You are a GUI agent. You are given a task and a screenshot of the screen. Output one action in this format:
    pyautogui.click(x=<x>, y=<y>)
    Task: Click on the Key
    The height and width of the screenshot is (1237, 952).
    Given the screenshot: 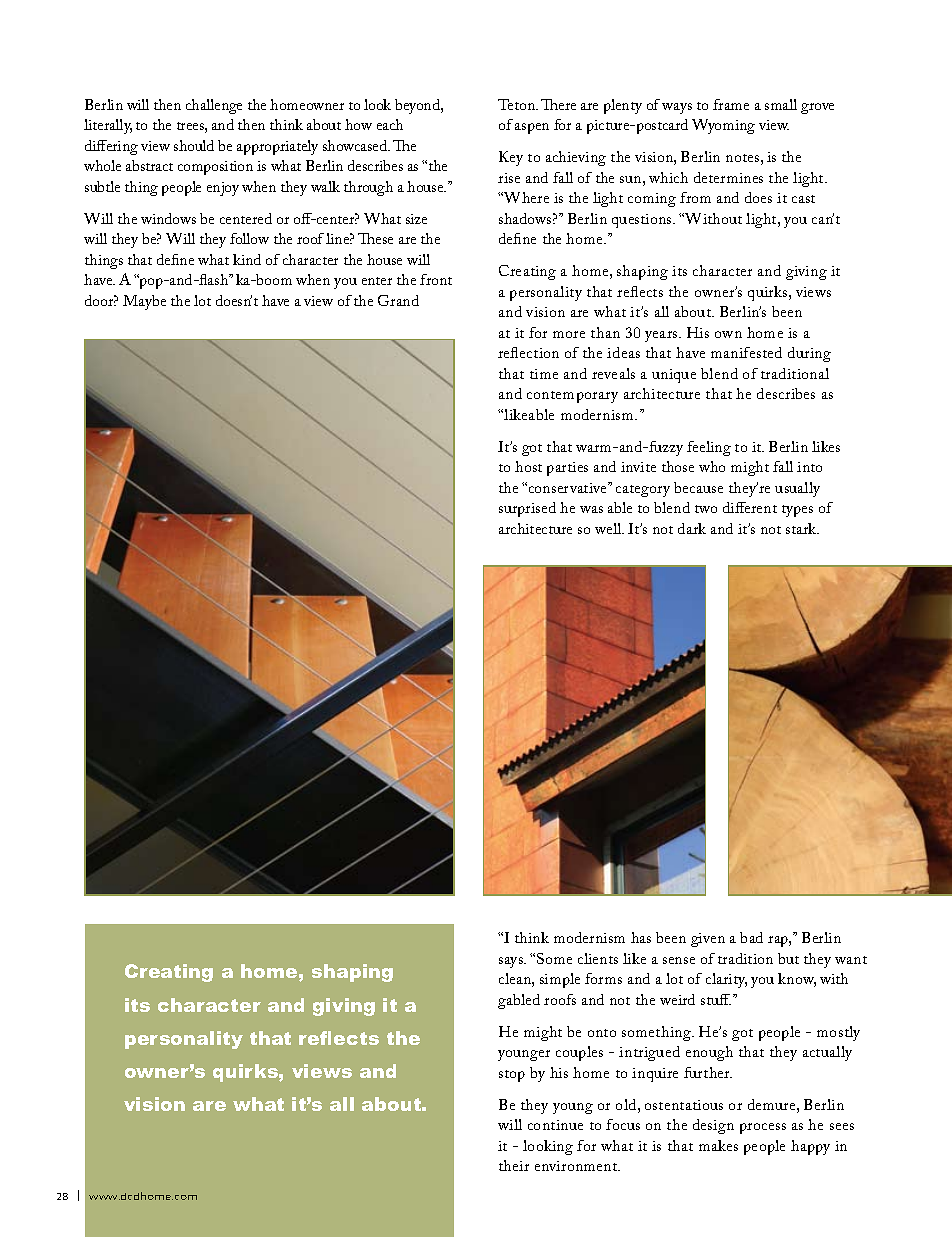 What is the action you would take?
    pyautogui.click(x=511, y=158)
